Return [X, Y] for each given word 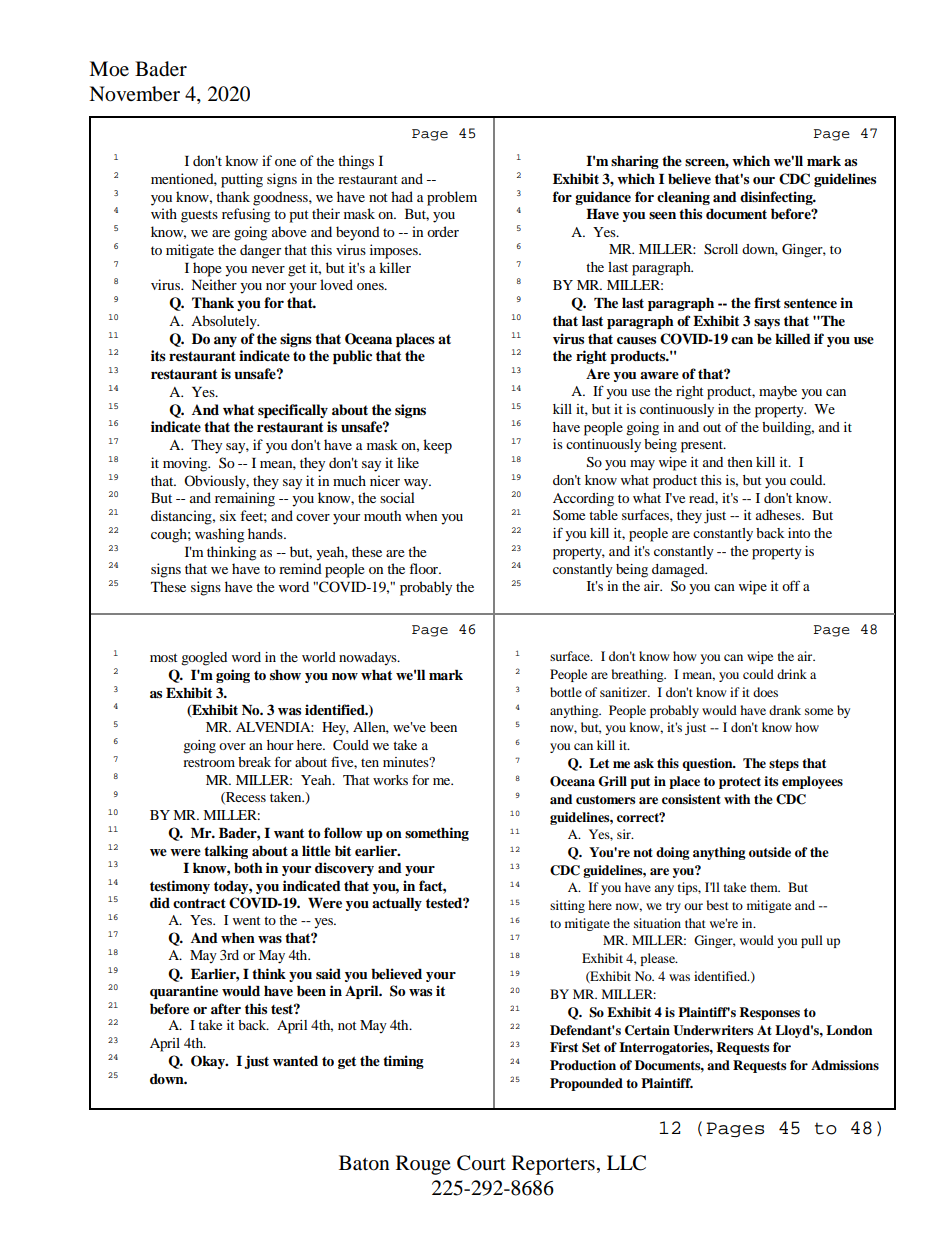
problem [452, 198]
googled [204, 659]
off [791, 585]
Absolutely [225, 322]
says [767, 324]
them [765, 887]
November [134, 94]
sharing [635, 162]
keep [437, 446]
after [226, 1008]
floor [425, 568]
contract [199, 903]
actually [397, 904]
